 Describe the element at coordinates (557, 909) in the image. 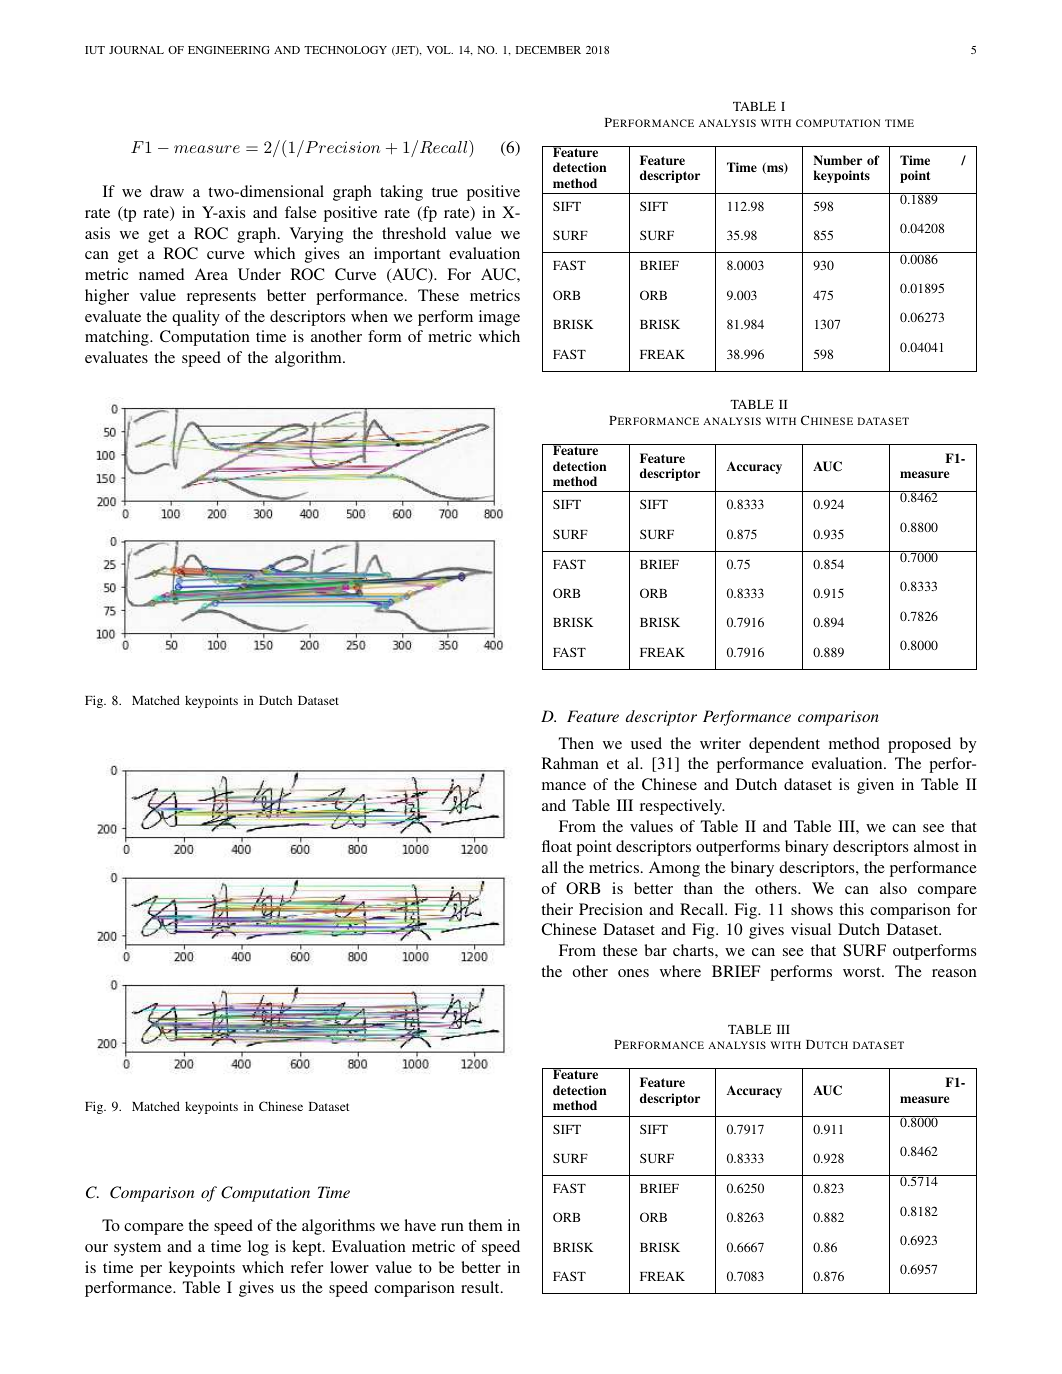

I see `their` at that location.
